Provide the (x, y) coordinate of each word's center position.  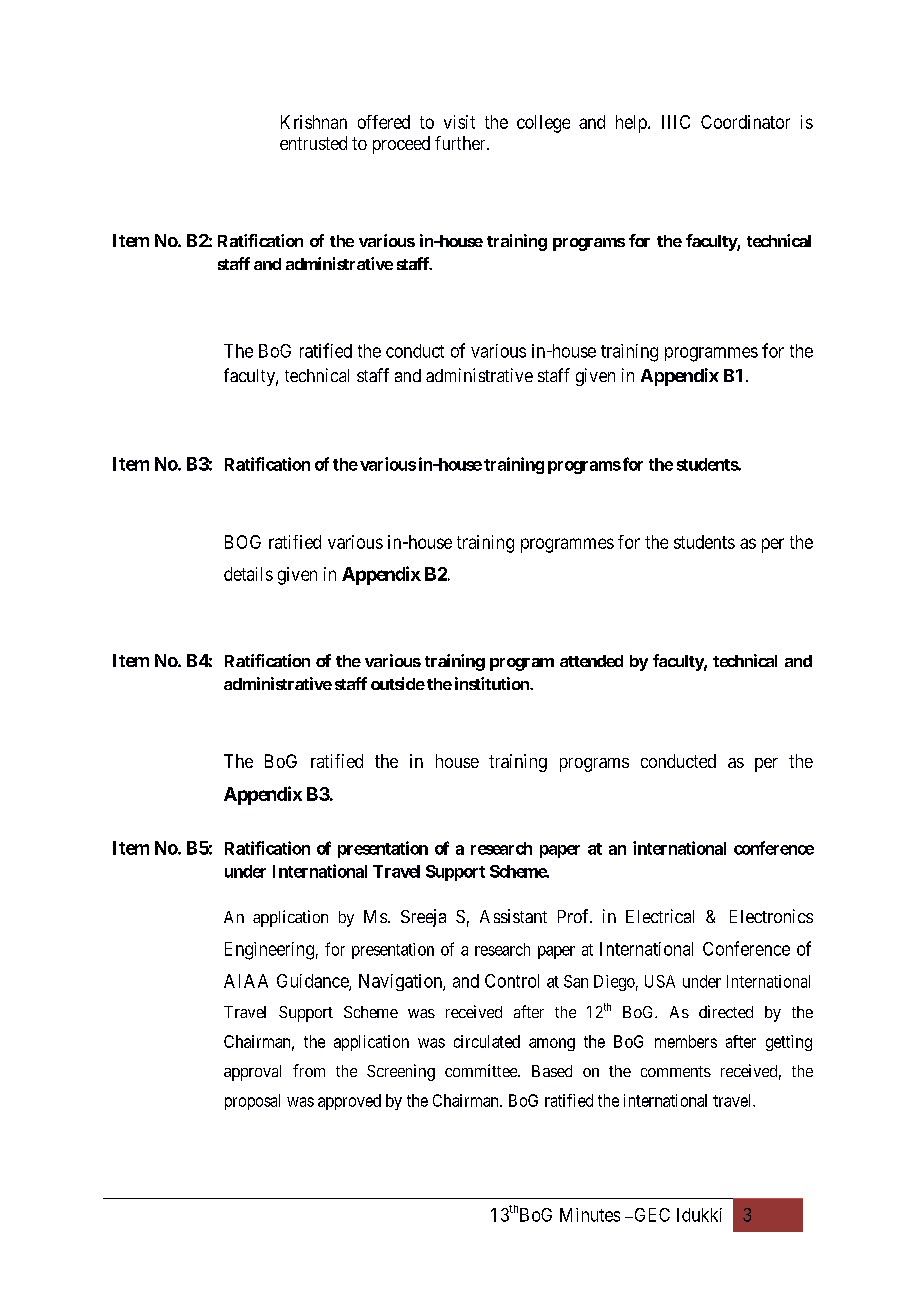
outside (398, 683)
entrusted (313, 143)
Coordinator (745, 122)
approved (349, 1102)
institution (493, 683)
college (543, 124)
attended (591, 661)
